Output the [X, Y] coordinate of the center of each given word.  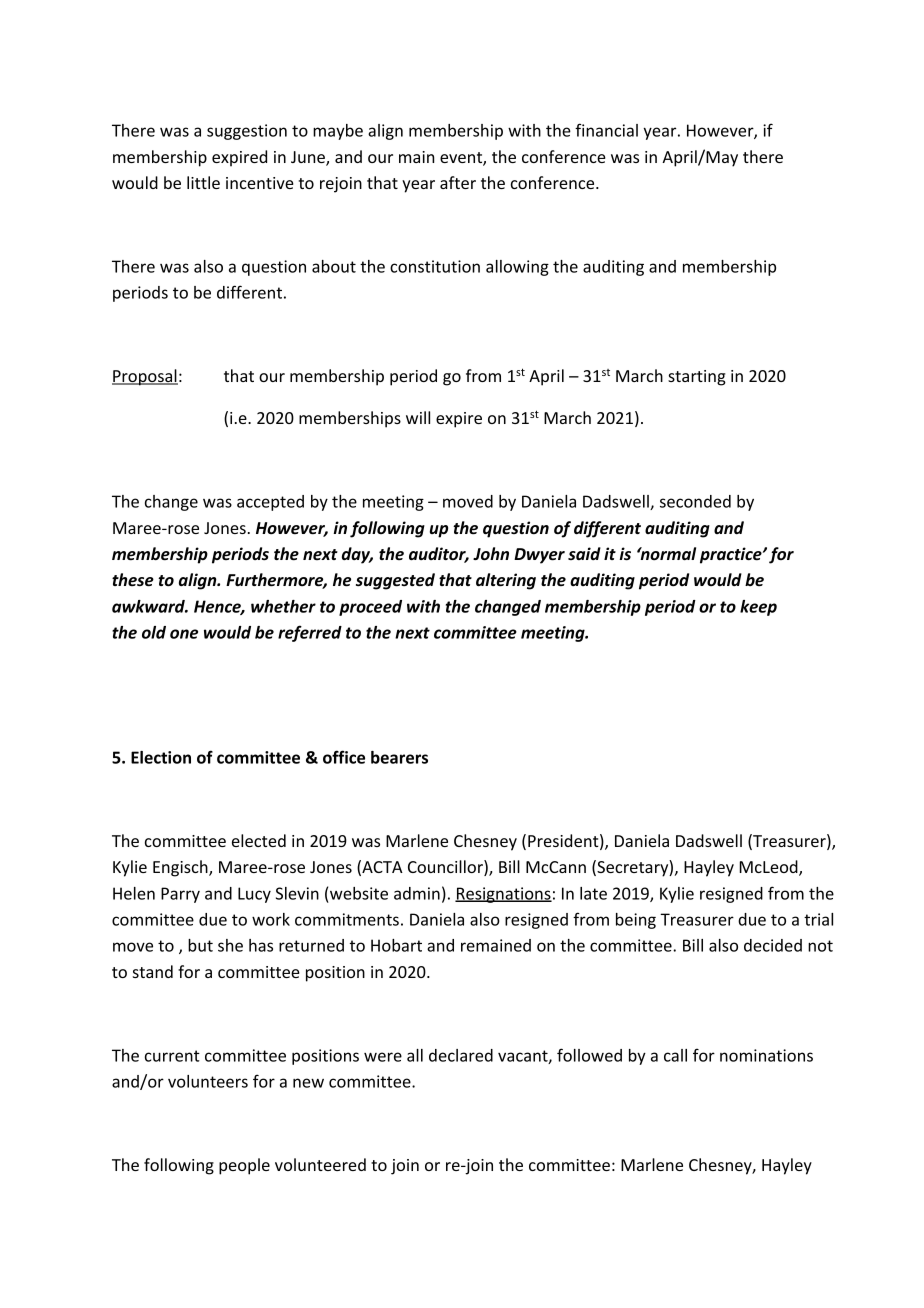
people [244, 1166]
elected [259, 840]
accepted [270, 503]
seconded [695, 501]
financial [606, 130]
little [203, 182]
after [458, 182]
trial [818, 919]
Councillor [446, 868]
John [491, 554]
